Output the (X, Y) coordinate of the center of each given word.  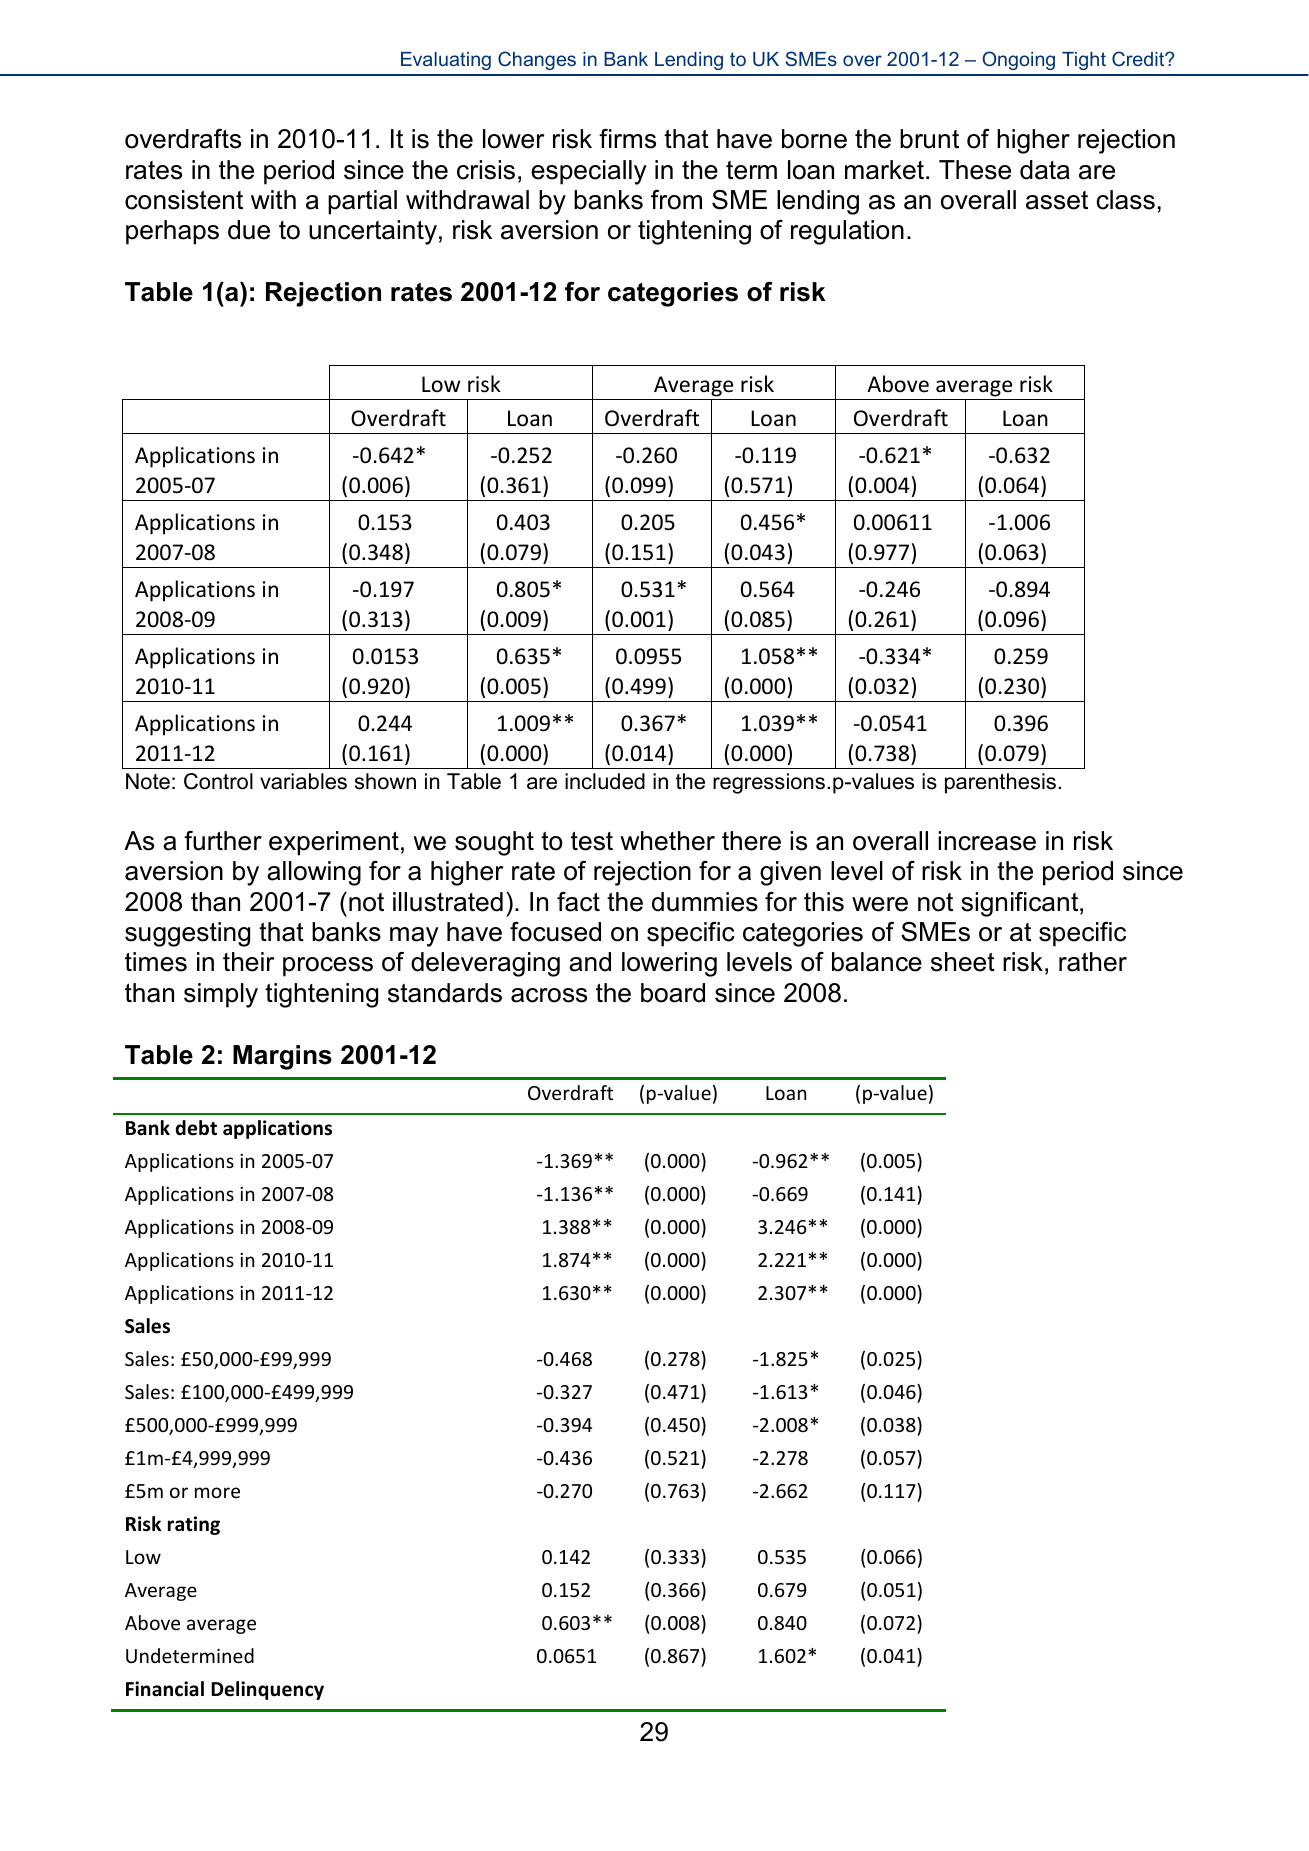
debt (196, 1128)
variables (303, 781)
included (605, 781)
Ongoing (1018, 60)
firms (627, 139)
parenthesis (1000, 783)
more (217, 1492)
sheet (963, 962)
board (673, 993)
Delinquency (267, 1690)
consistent (184, 200)
